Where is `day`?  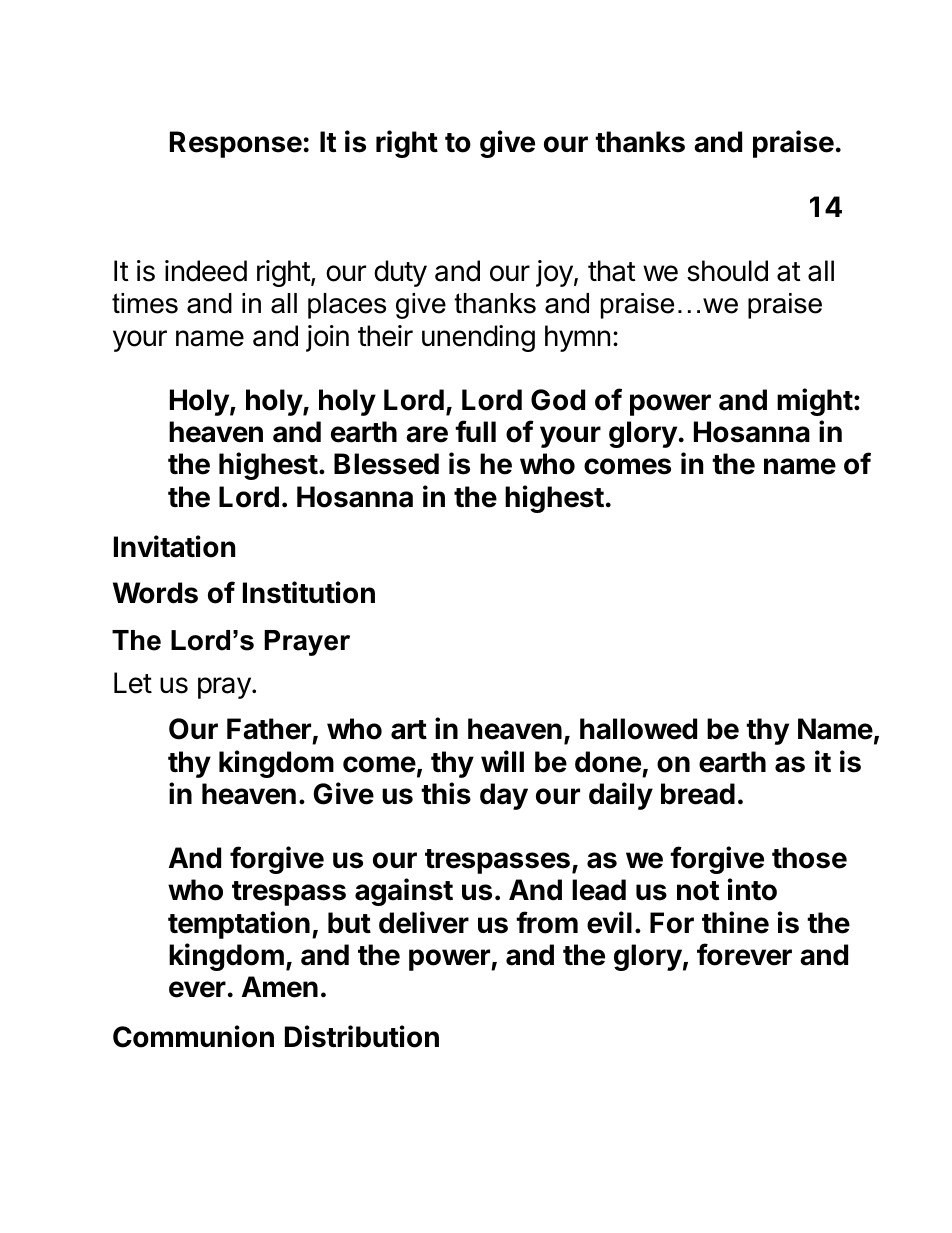 day is located at coordinates (504, 796).
